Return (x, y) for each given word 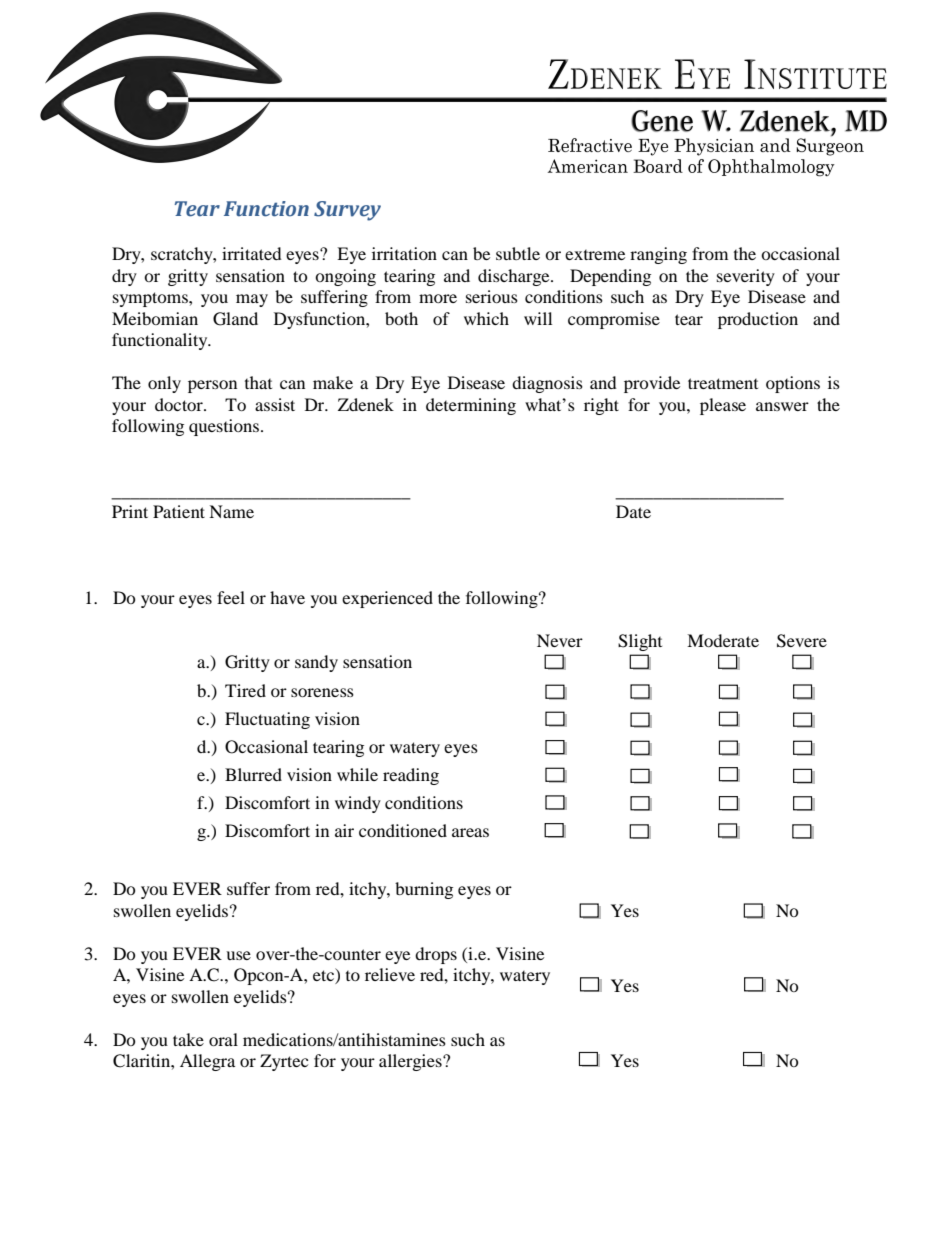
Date (633, 511)
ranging (658, 255)
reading (411, 776)
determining (471, 406)
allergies (411, 1062)
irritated (252, 253)
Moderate (723, 640)
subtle (518, 253)
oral (223, 1039)
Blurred (253, 774)
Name (231, 511)
